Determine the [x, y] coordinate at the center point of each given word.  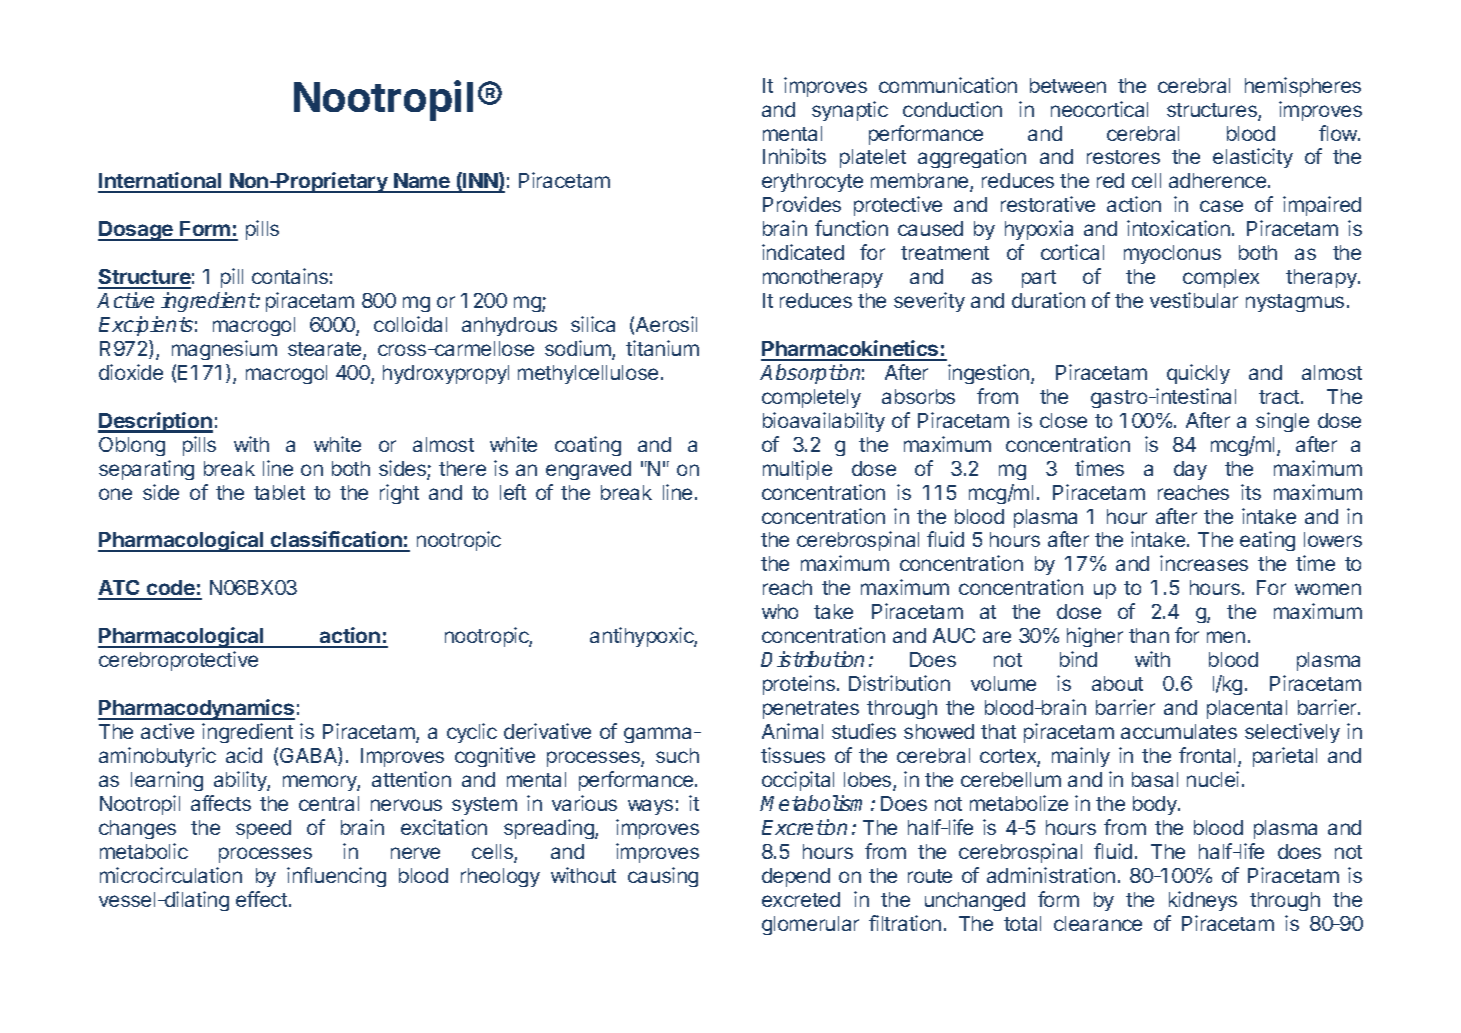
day [1190, 470]
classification [336, 541]
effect [261, 899]
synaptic [850, 111]
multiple [797, 470]
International [161, 182]
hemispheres [1303, 87]
